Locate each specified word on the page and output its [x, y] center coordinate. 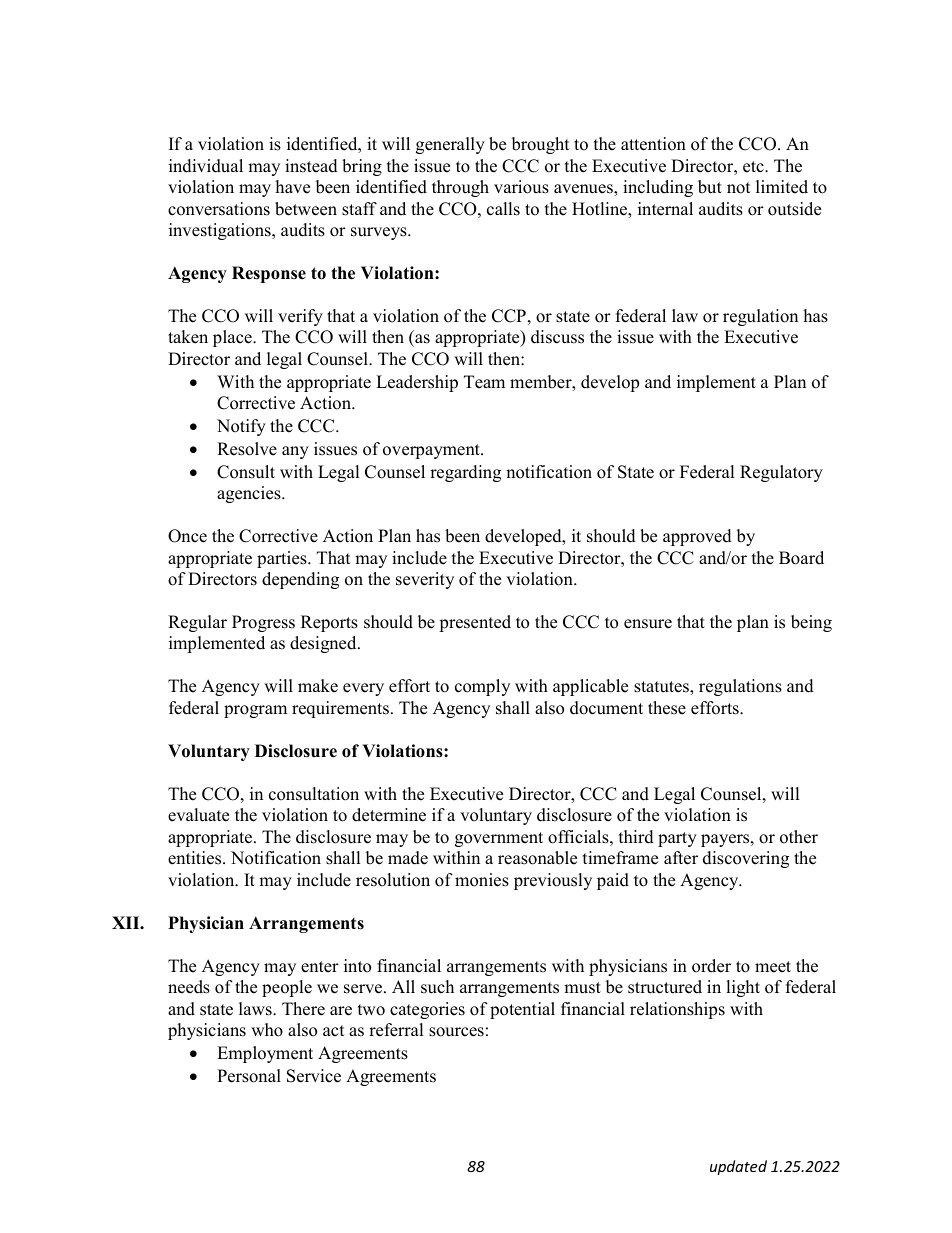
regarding [465, 473]
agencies [250, 494]
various [521, 187]
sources [456, 1032]
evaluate [198, 815]
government [499, 839]
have [293, 187]
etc [754, 167]
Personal [249, 1076]
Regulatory [781, 473]
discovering [746, 859]
